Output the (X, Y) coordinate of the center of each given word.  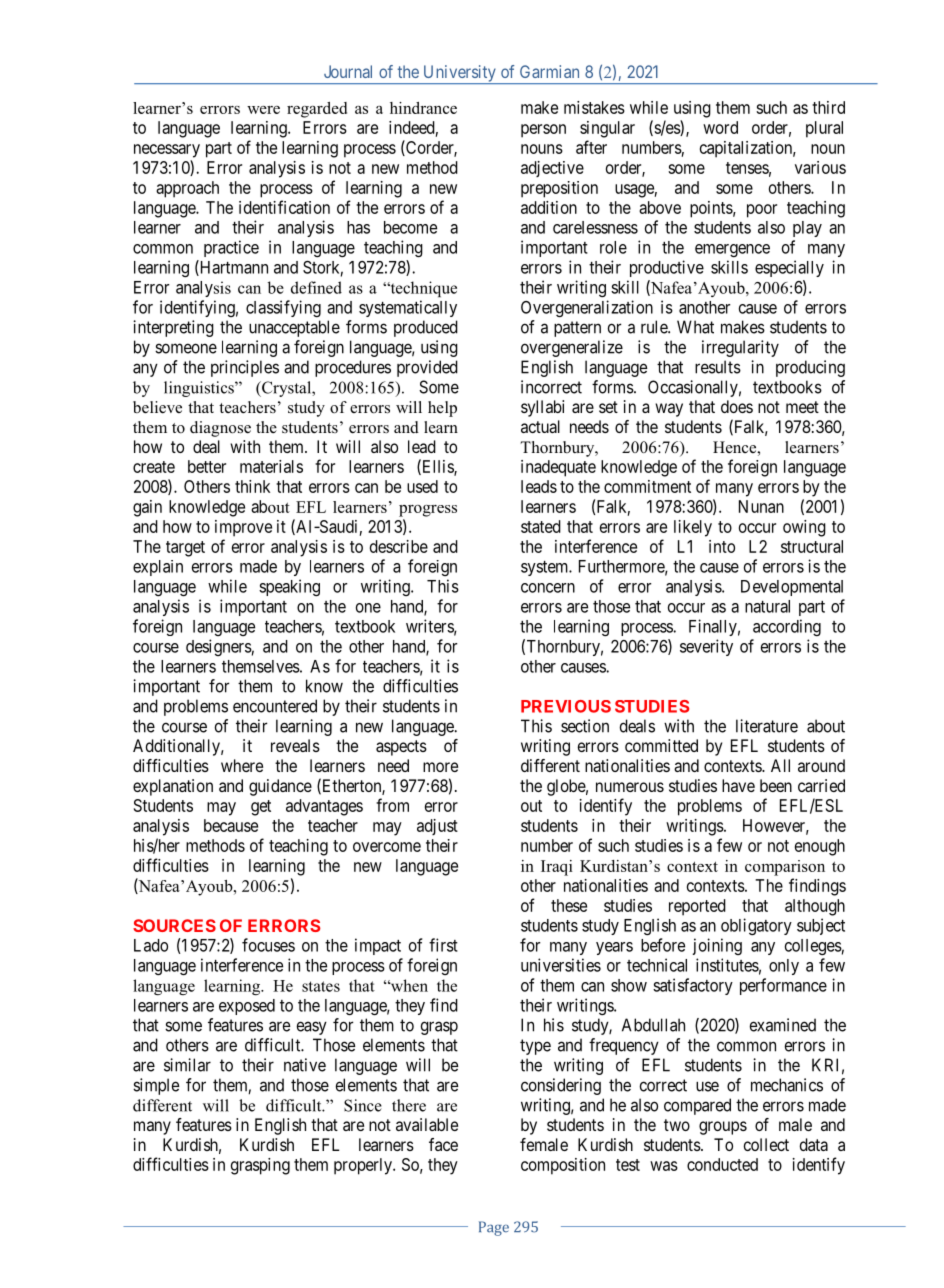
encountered (275, 706)
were (263, 110)
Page (494, 1228)
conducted (722, 1164)
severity (706, 647)
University (459, 74)
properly (364, 1166)
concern (548, 588)
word (720, 127)
